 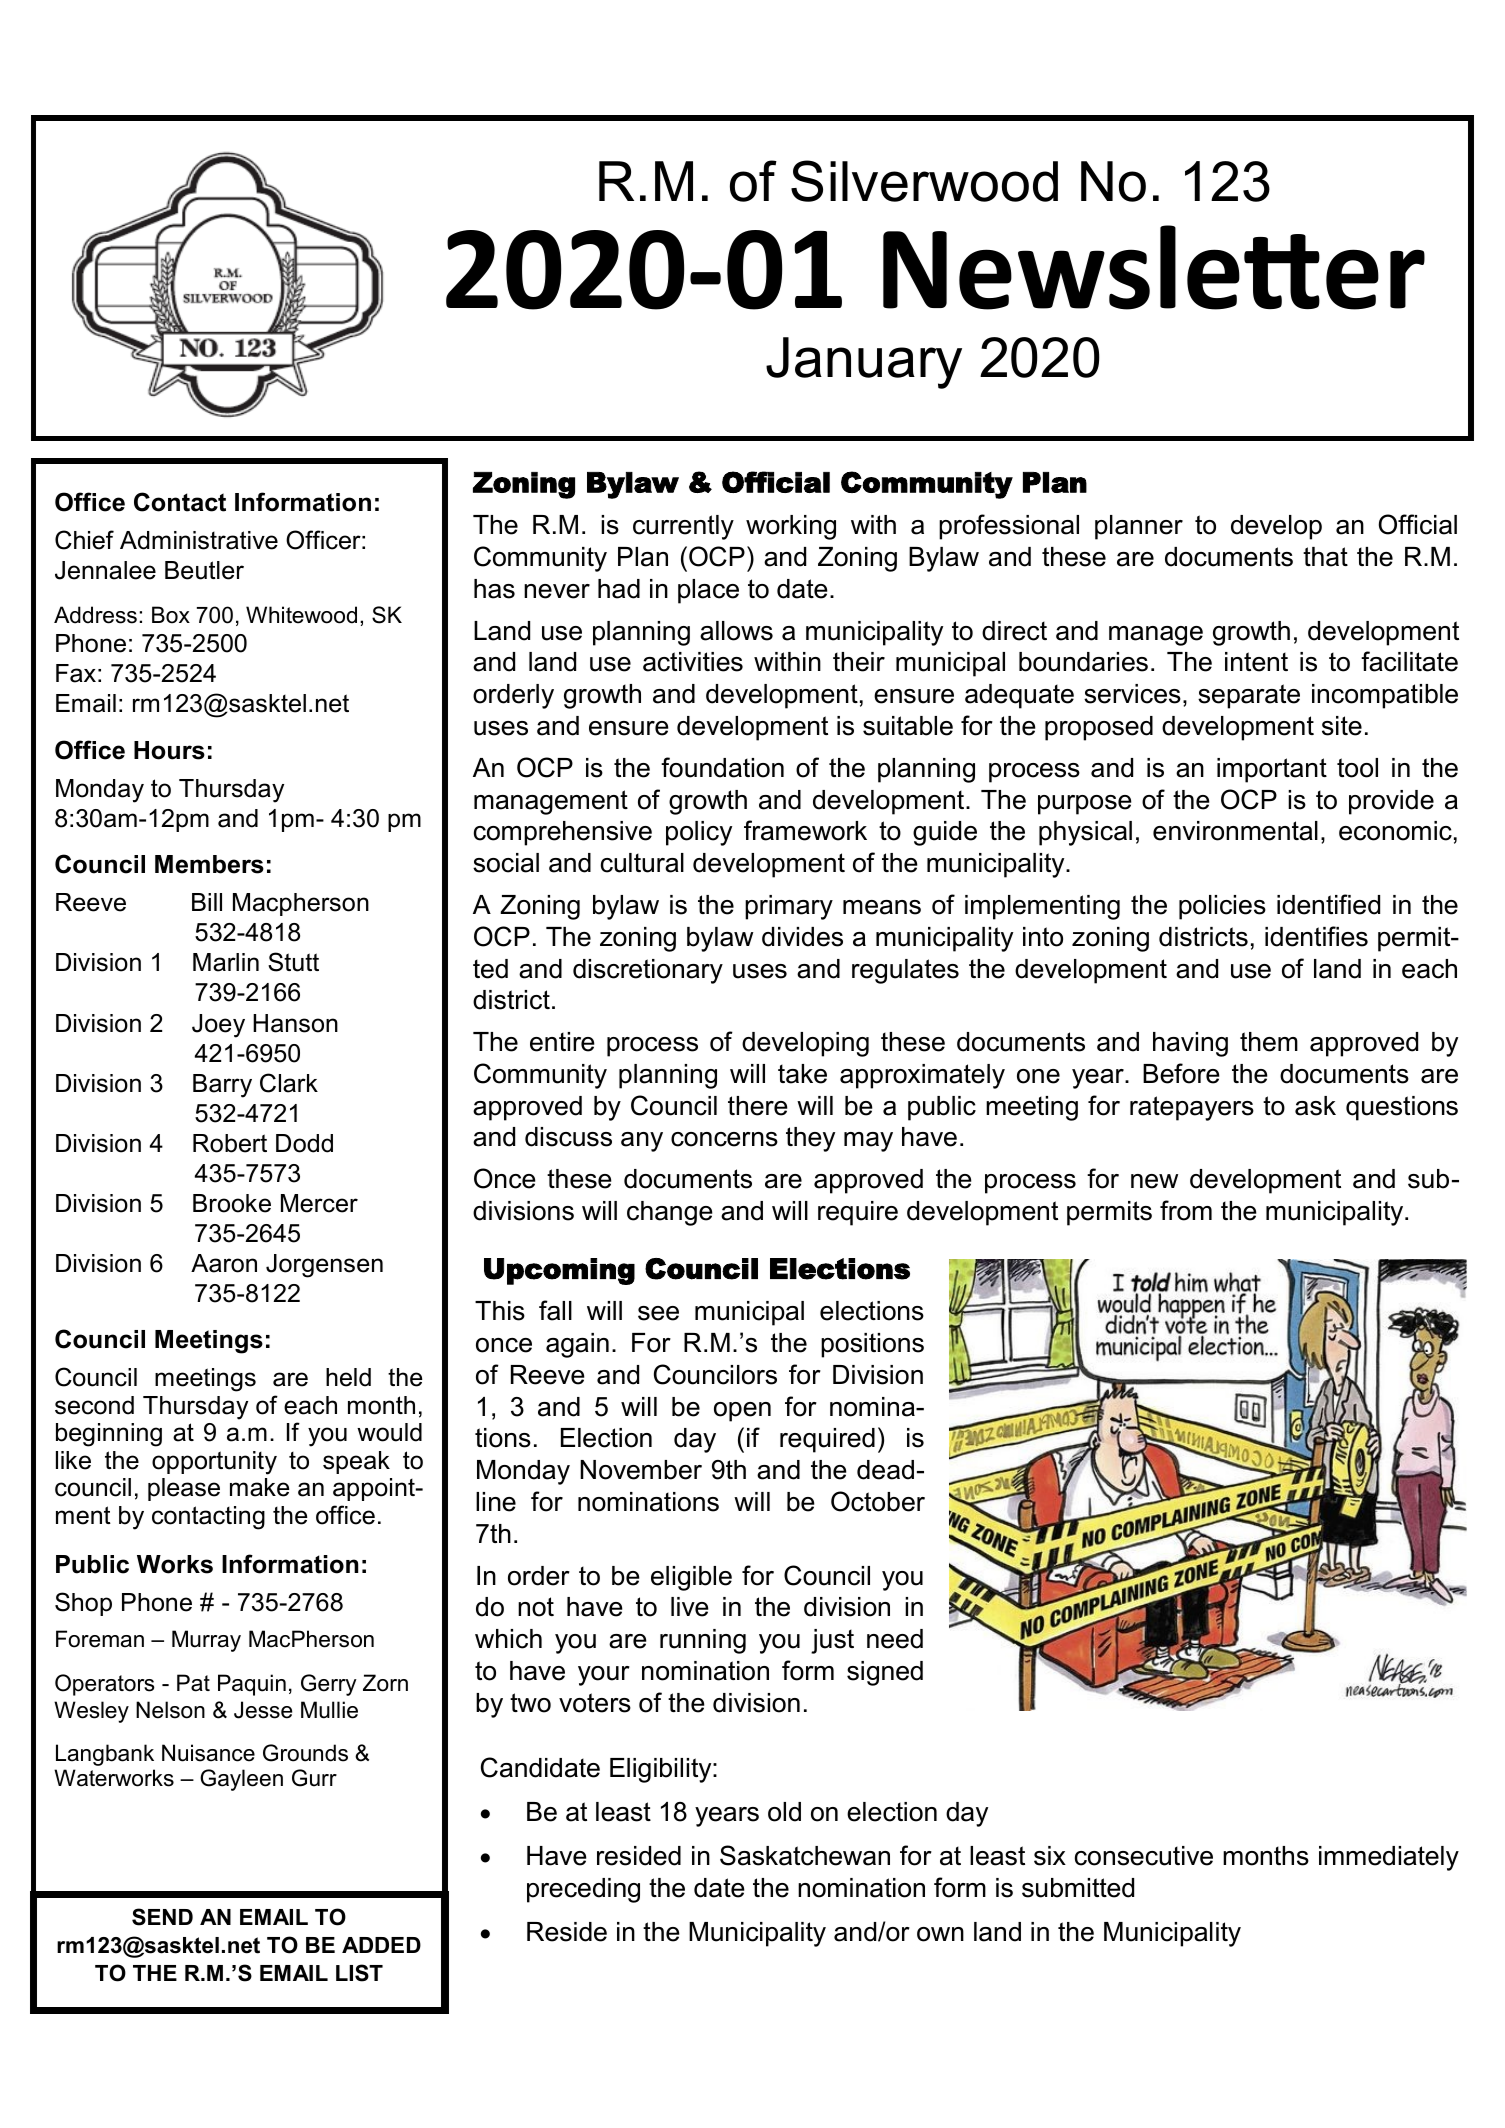 I want to click on policy, so click(x=699, y=833).
